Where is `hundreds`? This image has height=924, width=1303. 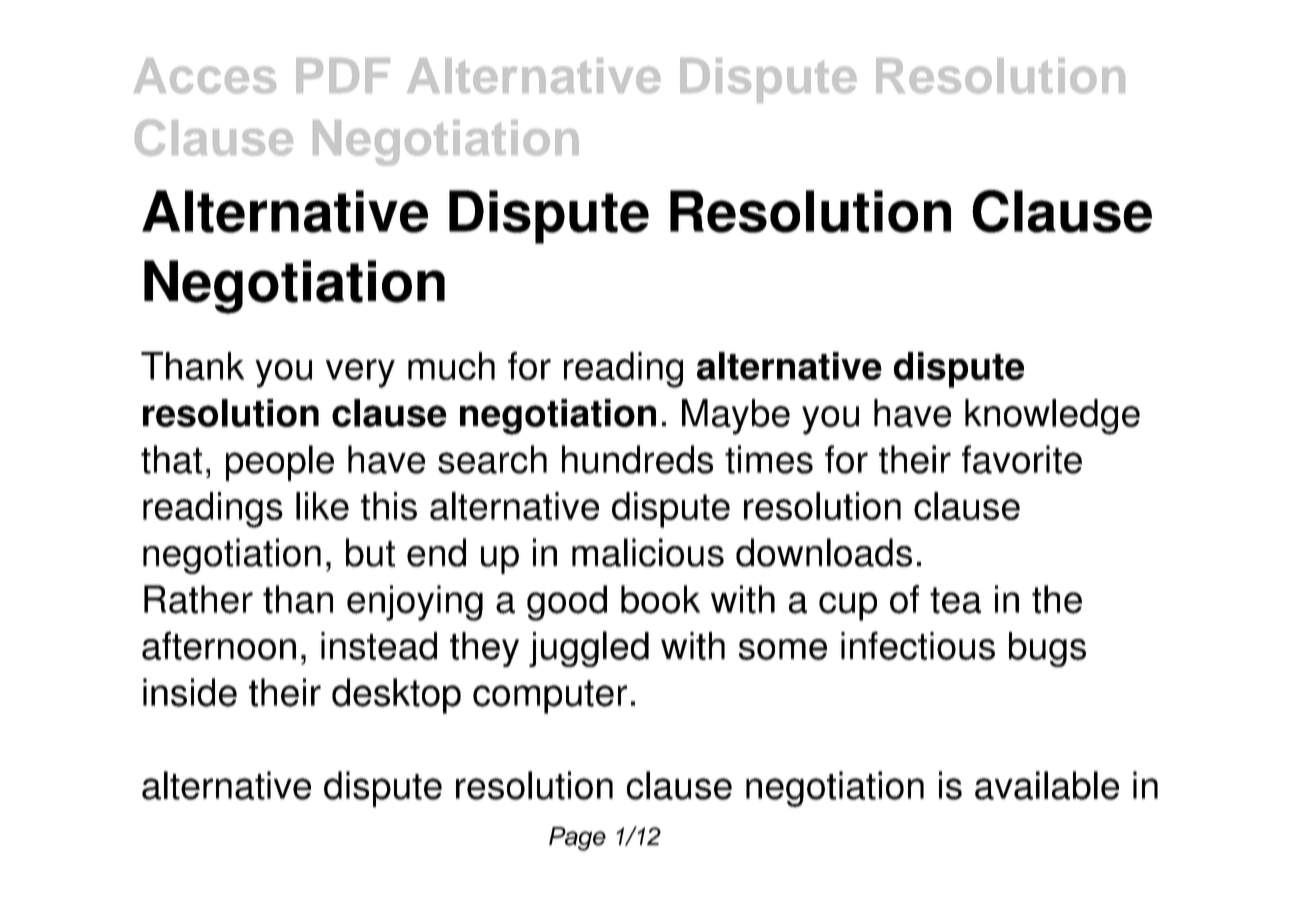
hundreds is located at coordinates (637, 459).
